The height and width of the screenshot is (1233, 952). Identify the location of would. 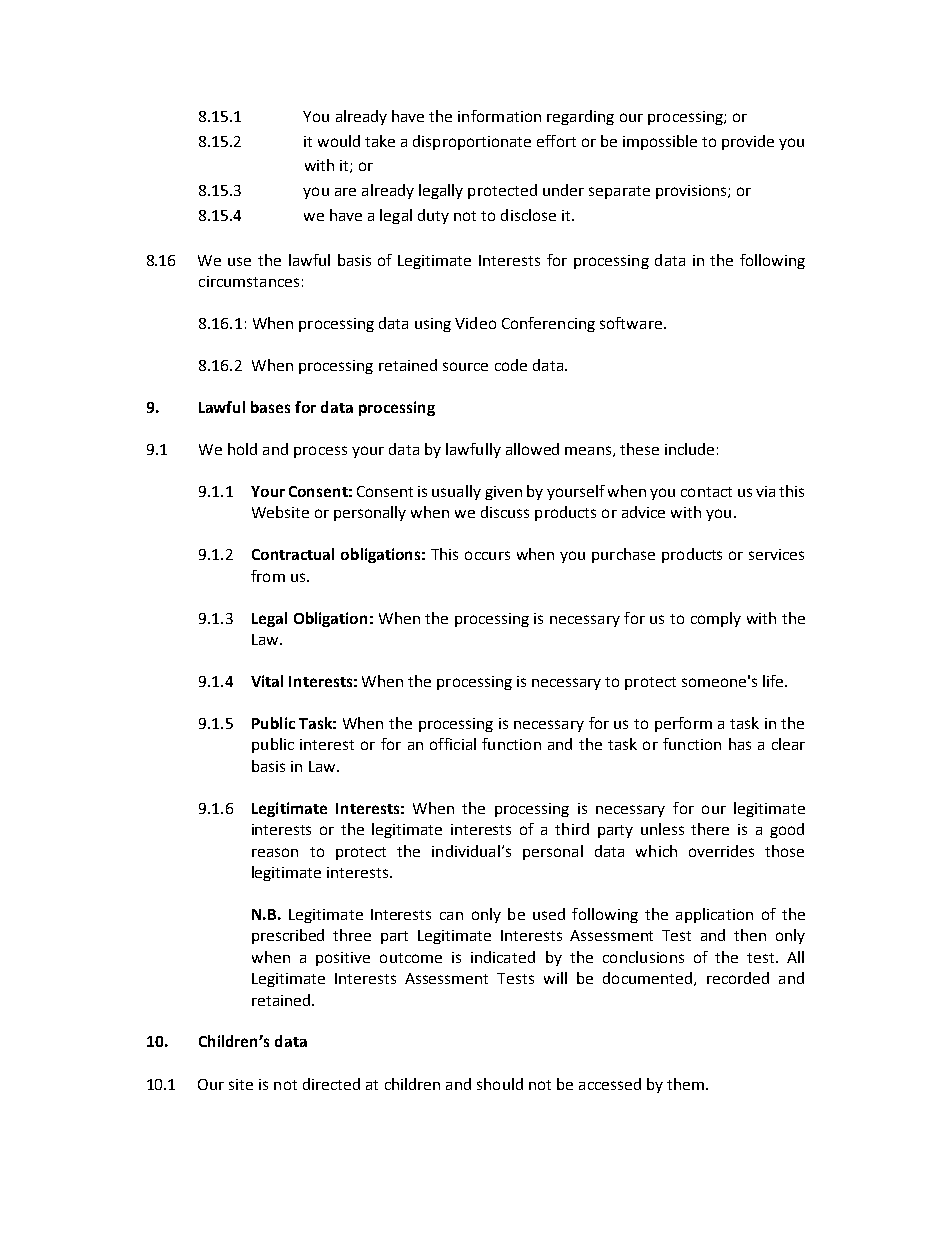
(339, 141).
